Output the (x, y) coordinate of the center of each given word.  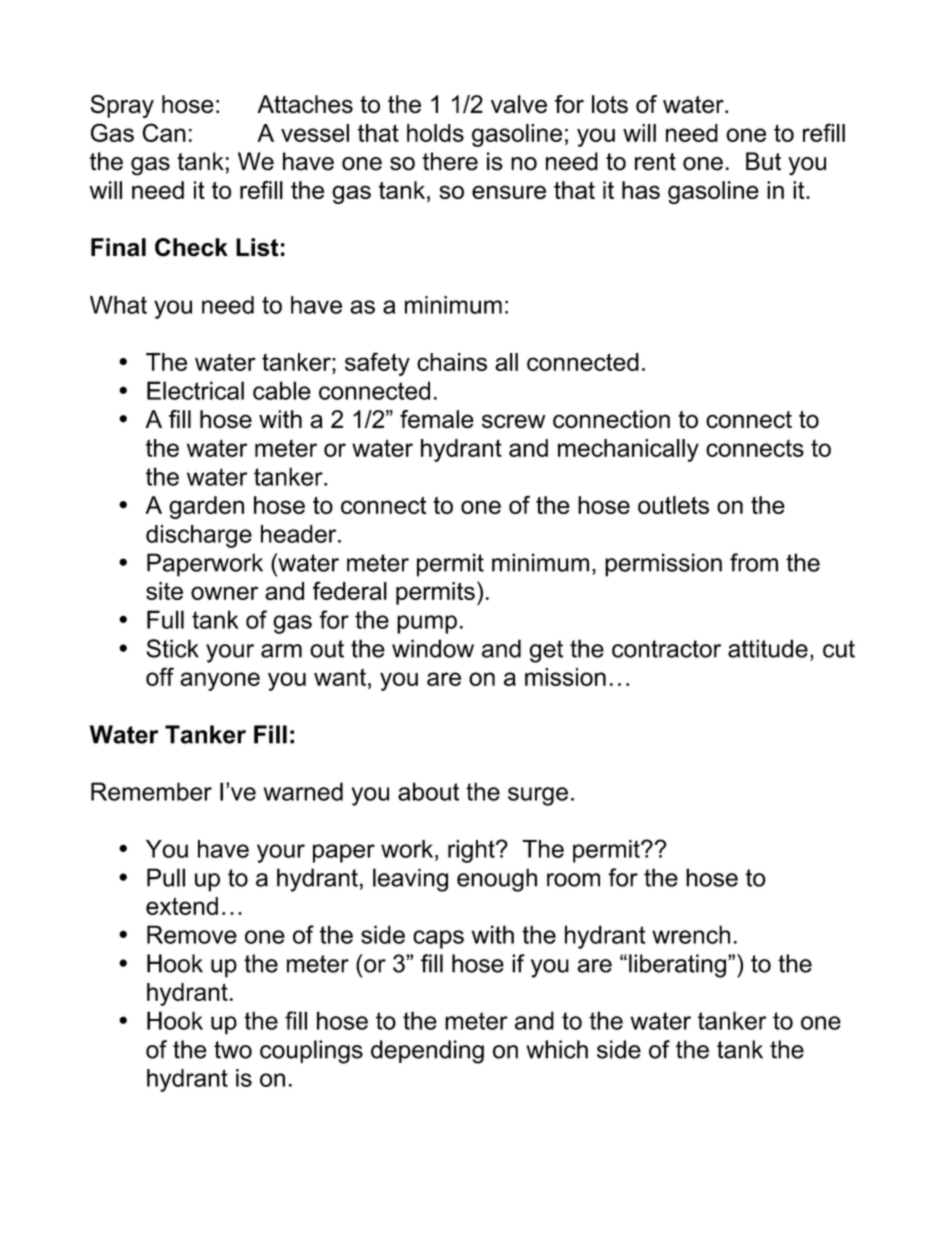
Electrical (195, 390)
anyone (220, 681)
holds (435, 133)
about (428, 791)
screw (513, 421)
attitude (768, 648)
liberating (677, 966)
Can (164, 132)
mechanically (628, 450)
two (233, 1050)
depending (427, 1052)
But (763, 161)
